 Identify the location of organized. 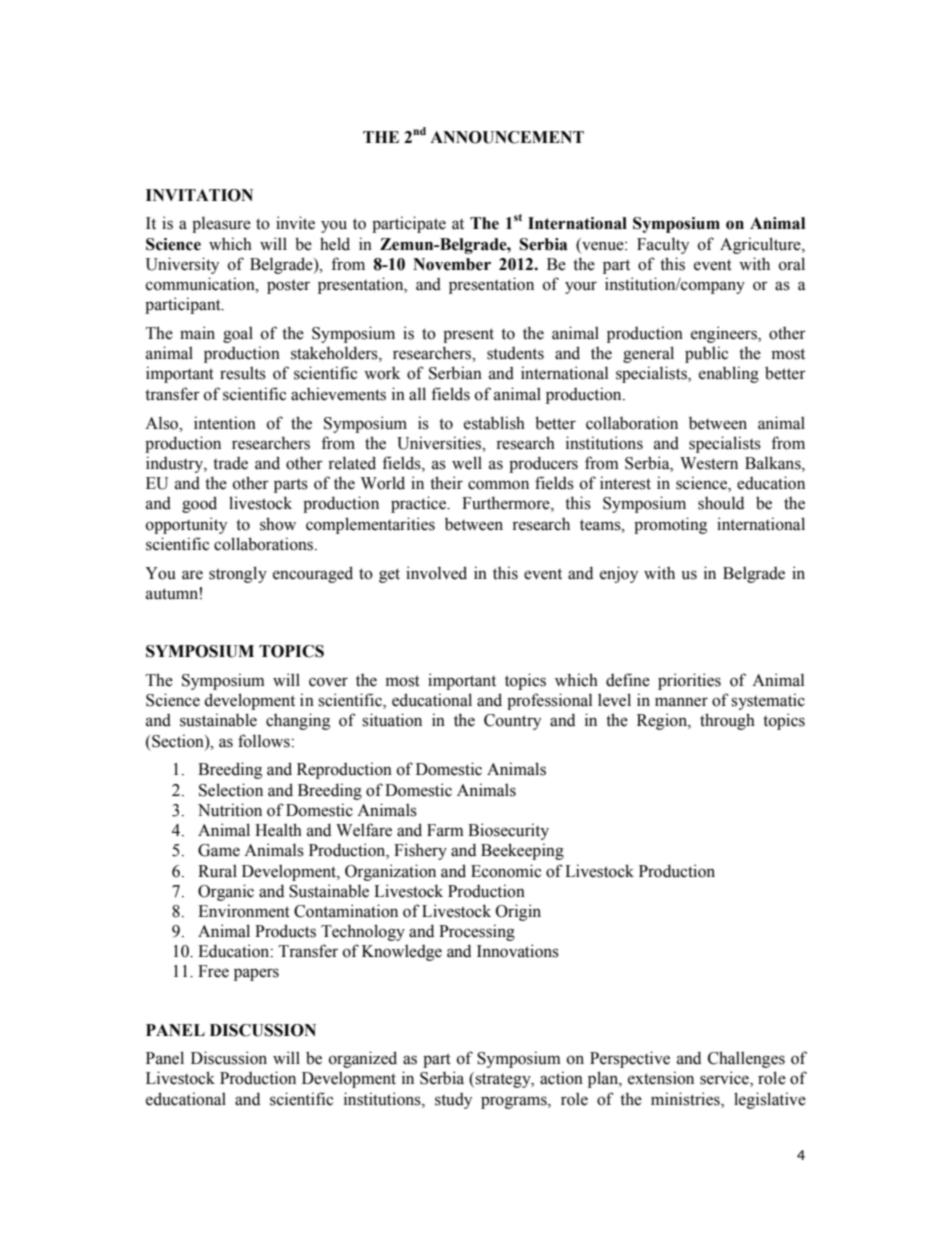
(363, 1059).
